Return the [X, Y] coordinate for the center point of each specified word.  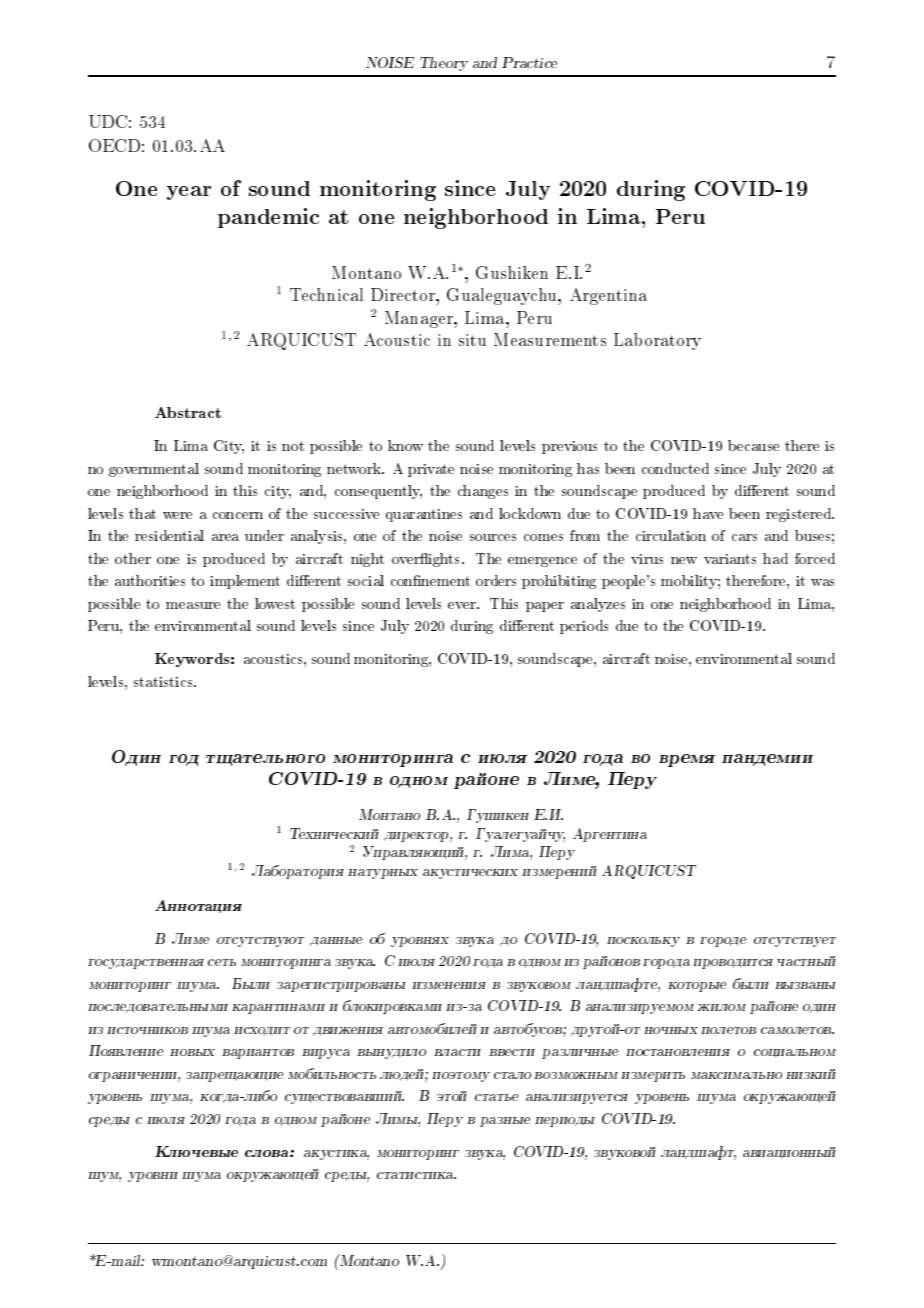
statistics [164, 682]
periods [584, 627]
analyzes [598, 605]
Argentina [608, 296]
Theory [444, 64]
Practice [529, 62]
